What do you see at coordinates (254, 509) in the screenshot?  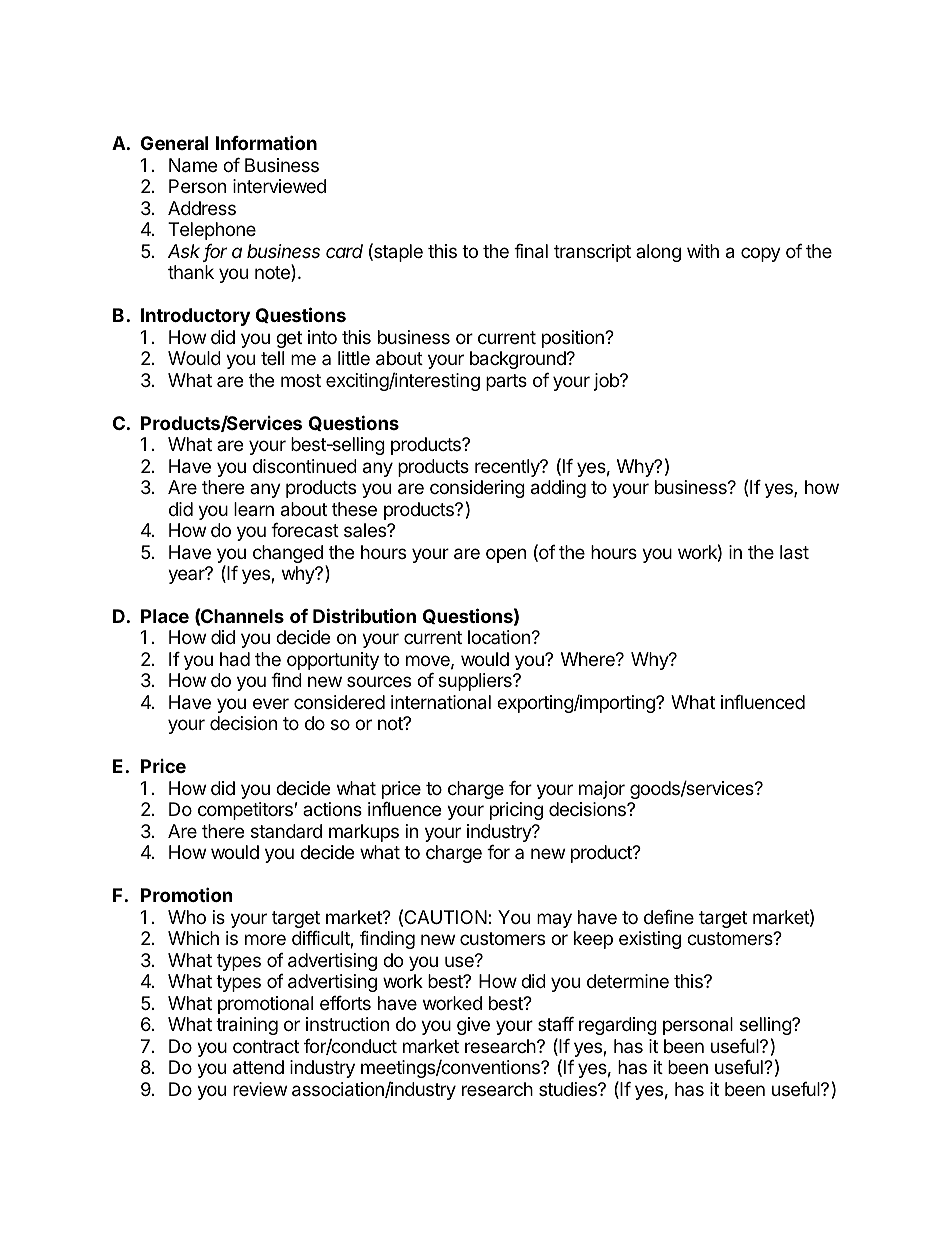 I see `learn` at bounding box center [254, 509].
